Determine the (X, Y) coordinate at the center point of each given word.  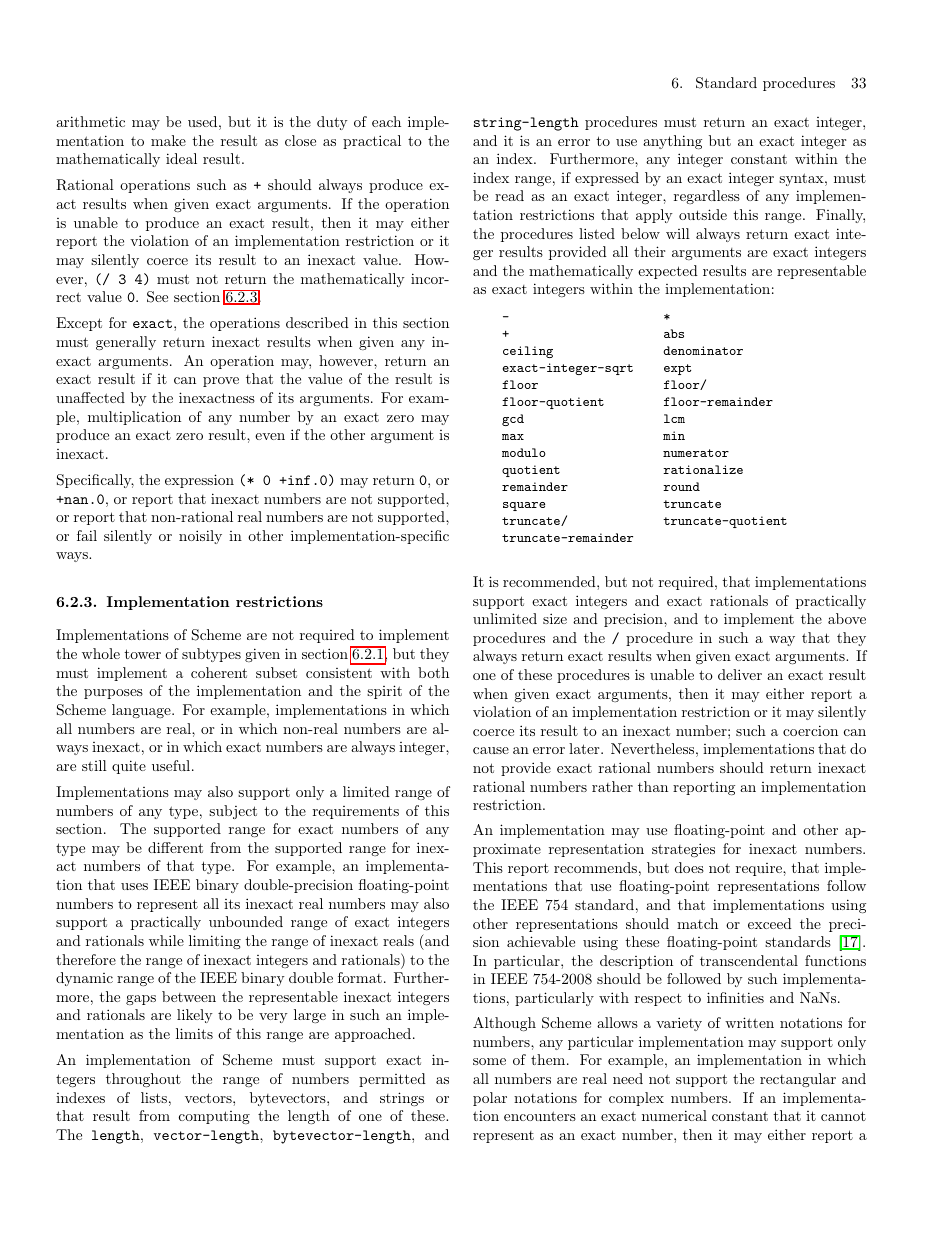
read (509, 195)
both (433, 672)
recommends (595, 867)
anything (672, 142)
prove (221, 382)
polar (490, 1099)
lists (154, 1097)
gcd (513, 420)
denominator (703, 350)
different (175, 847)
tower (142, 654)
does (689, 867)
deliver (740, 674)
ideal (181, 158)
